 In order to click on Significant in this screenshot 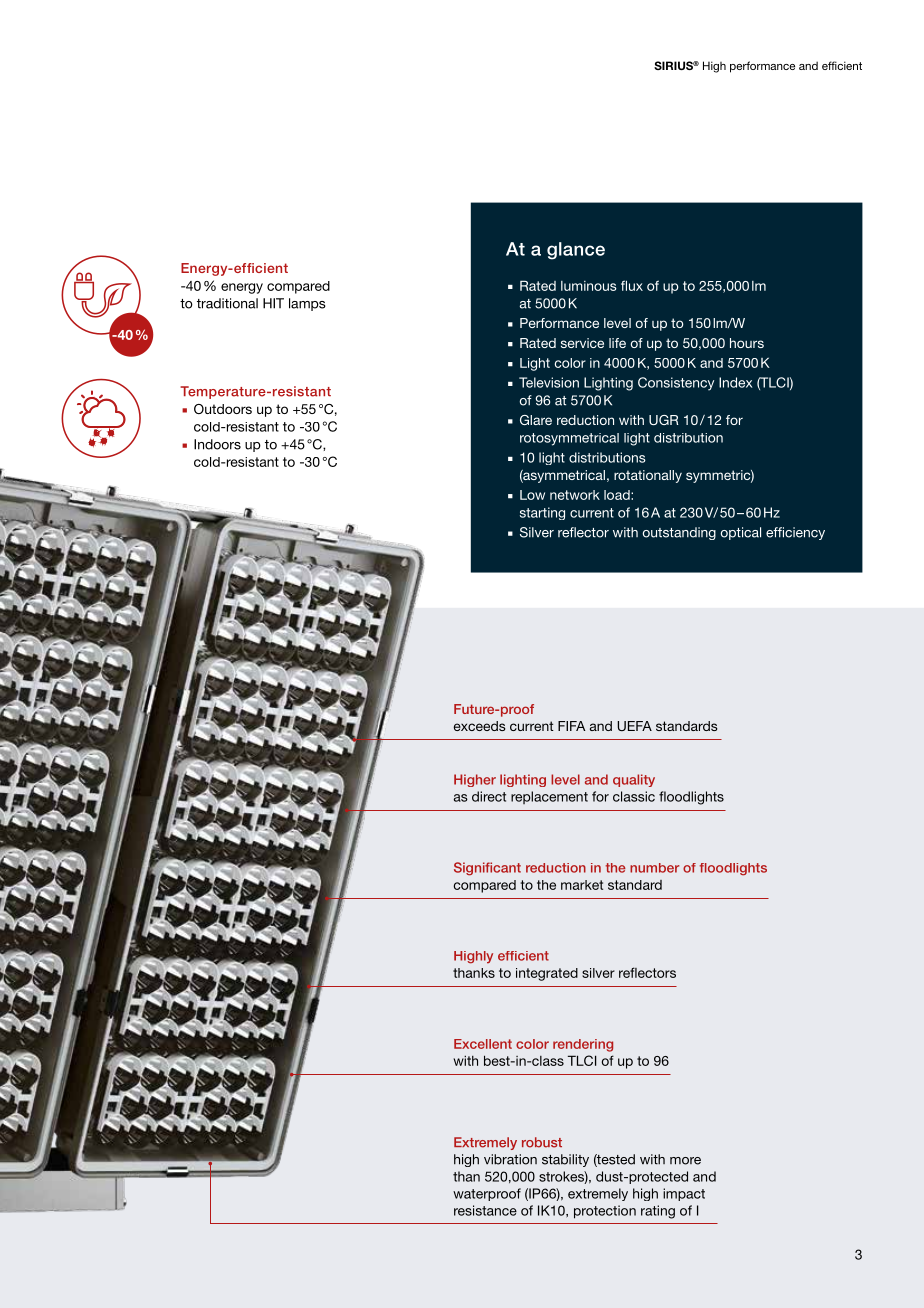, I will do `click(487, 869)`.
